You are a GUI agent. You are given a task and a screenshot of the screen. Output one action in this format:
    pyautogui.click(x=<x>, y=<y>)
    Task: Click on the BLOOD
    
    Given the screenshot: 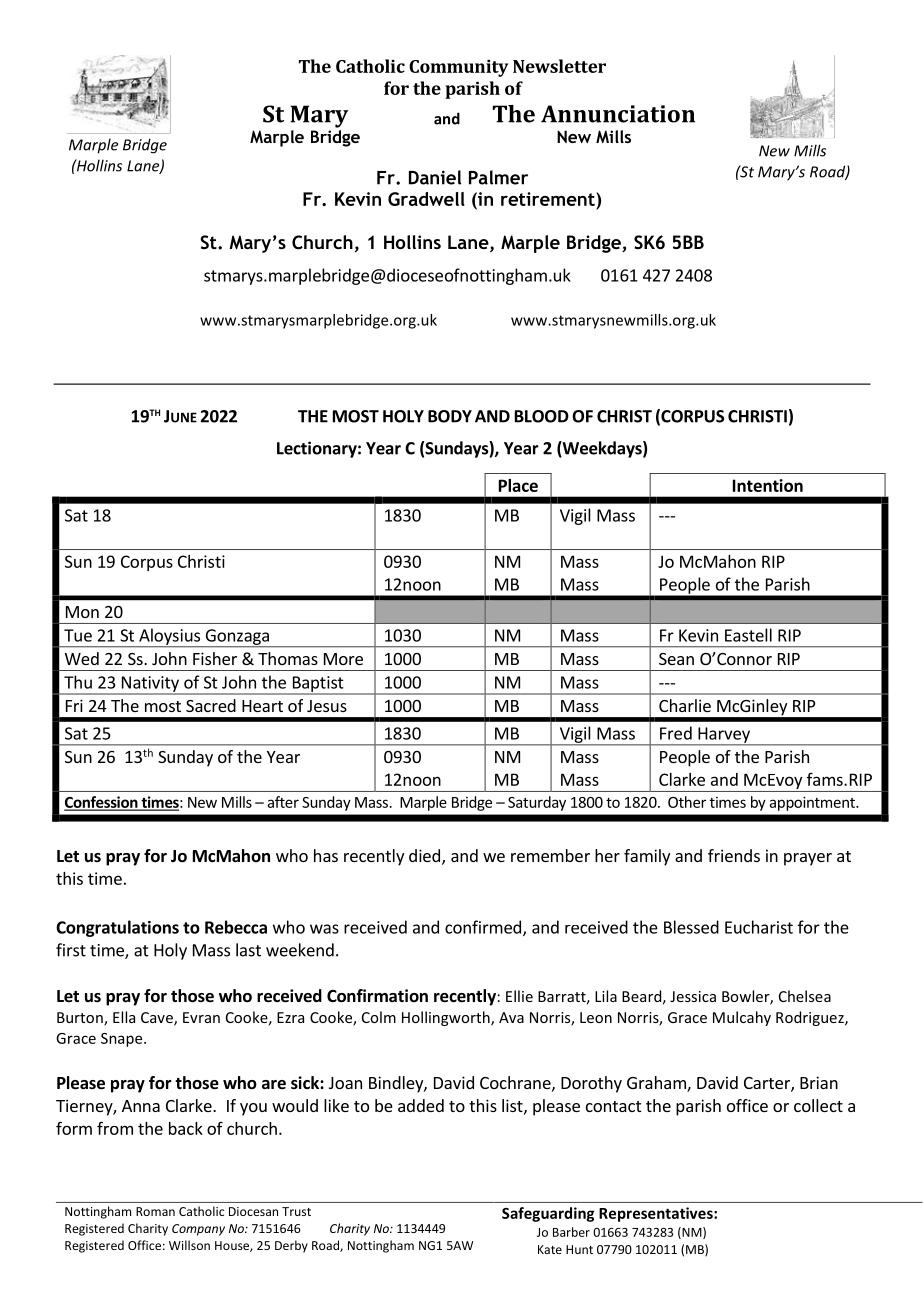 What is the action you would take?
    pyautogui.click(x=542, y=416)
